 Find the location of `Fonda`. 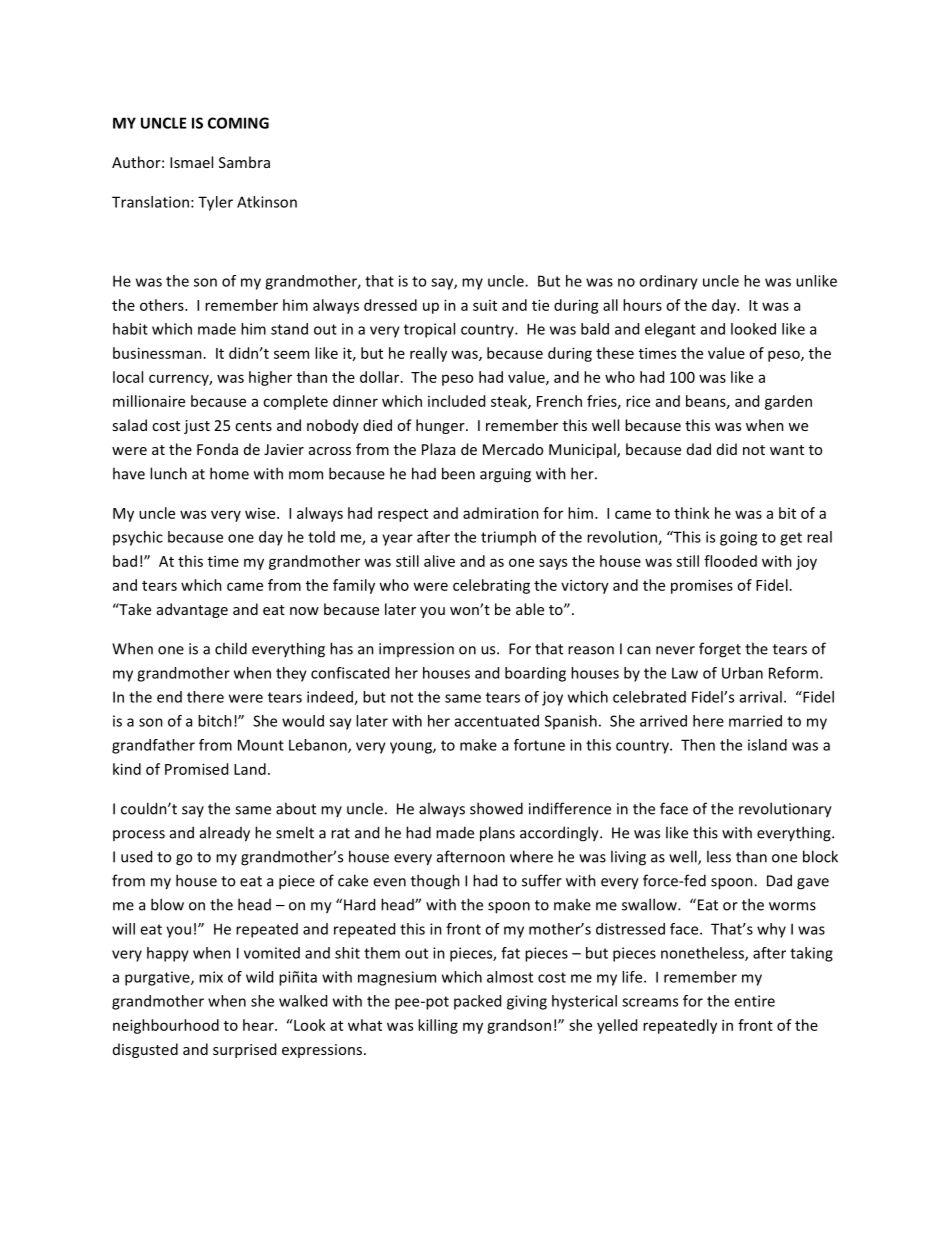

Fonda is located at coordinates (217, 449).
